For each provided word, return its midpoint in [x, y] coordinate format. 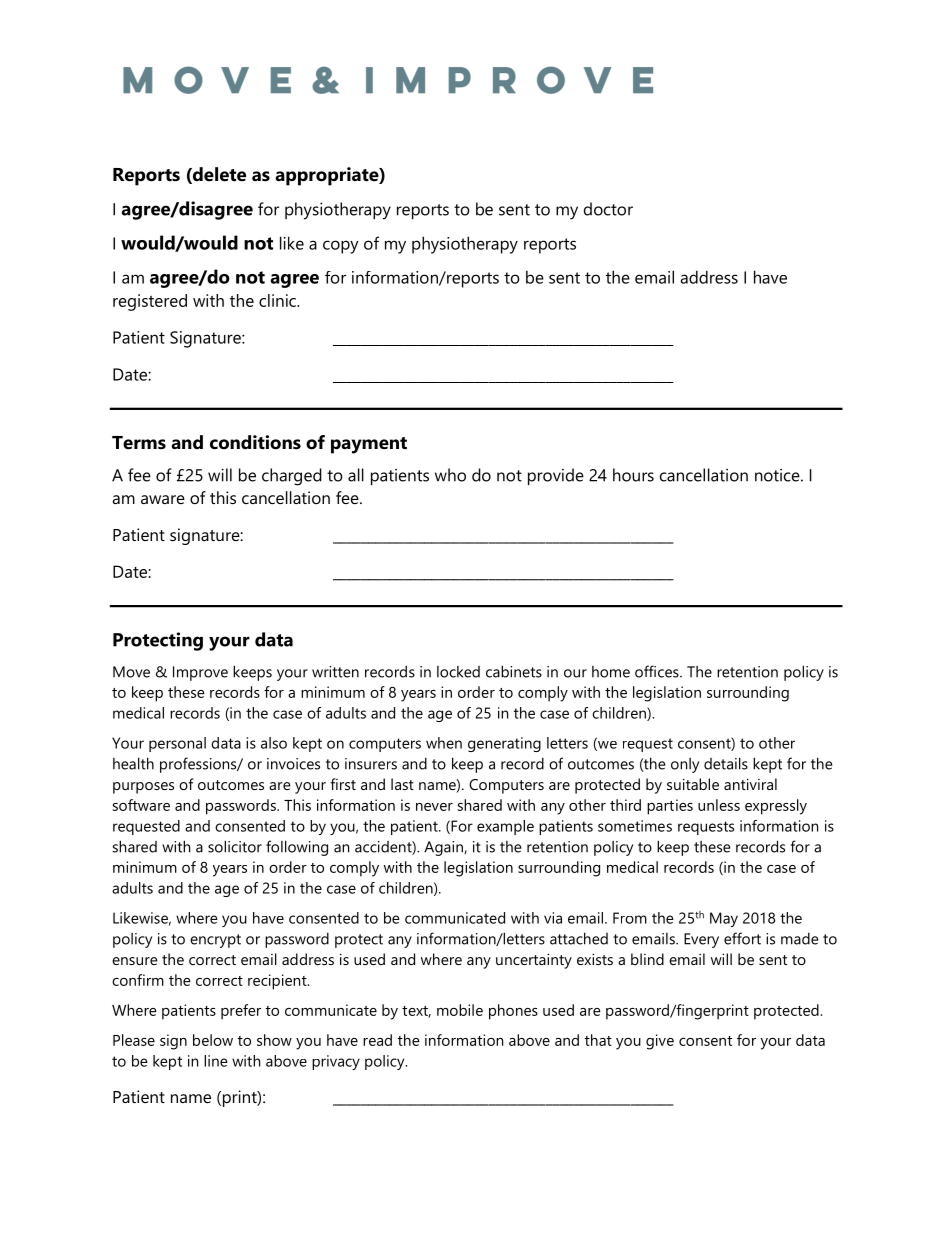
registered [150, 302]
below [213, 1040]
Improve [200, 673]
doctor [608, 209]
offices [658, 671]
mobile [460, 1010]
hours [633, 475]
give [660, 1042]
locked [458, 672]
